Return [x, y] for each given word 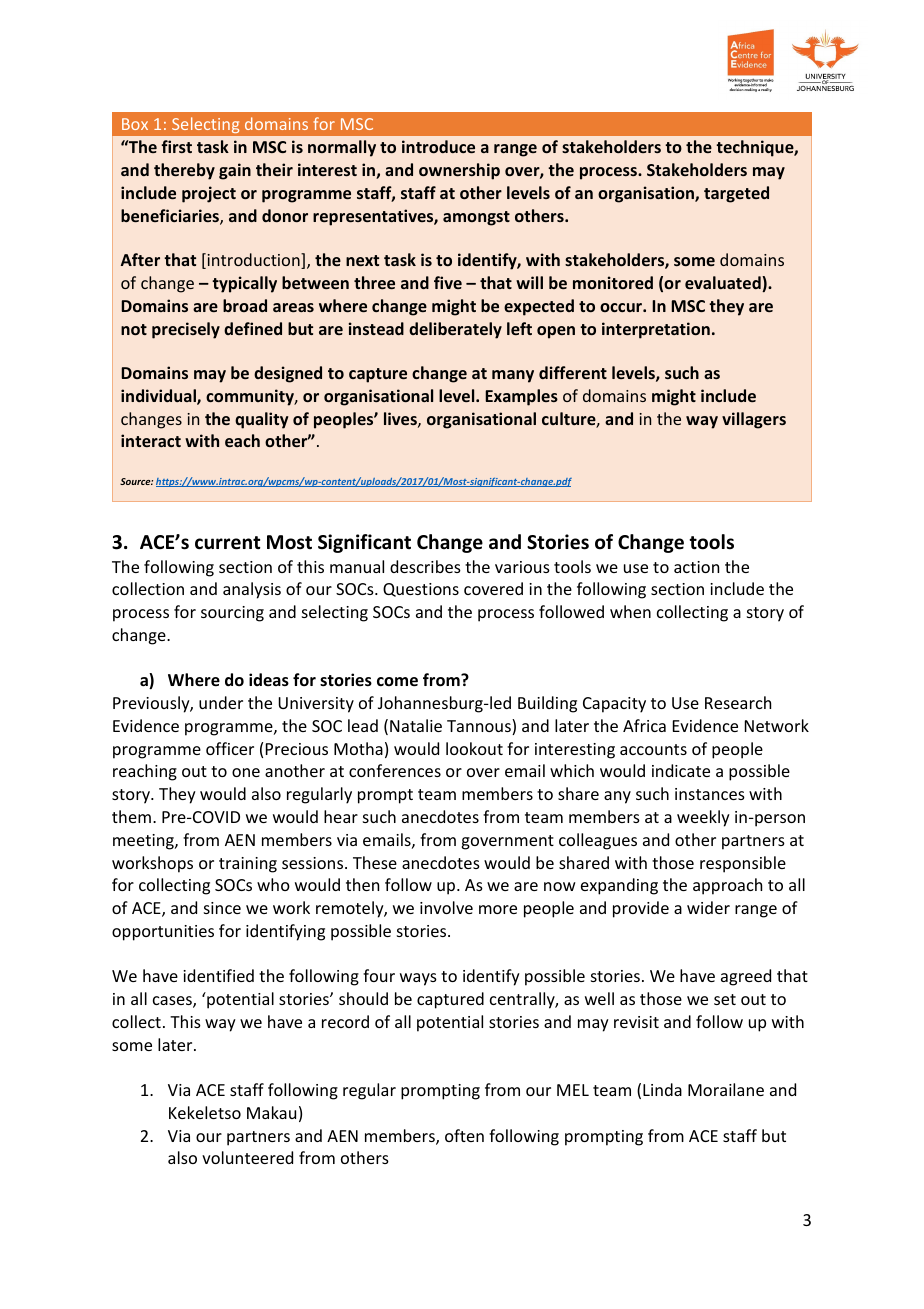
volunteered [247, 1157]
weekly [703, 818]
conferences [395, 770]
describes [425, 566]
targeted [736, 194]
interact [151, 440]
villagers [754, 420]
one [246, 772]
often [464, 1135]
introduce [438, 146]
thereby [184, 171]
